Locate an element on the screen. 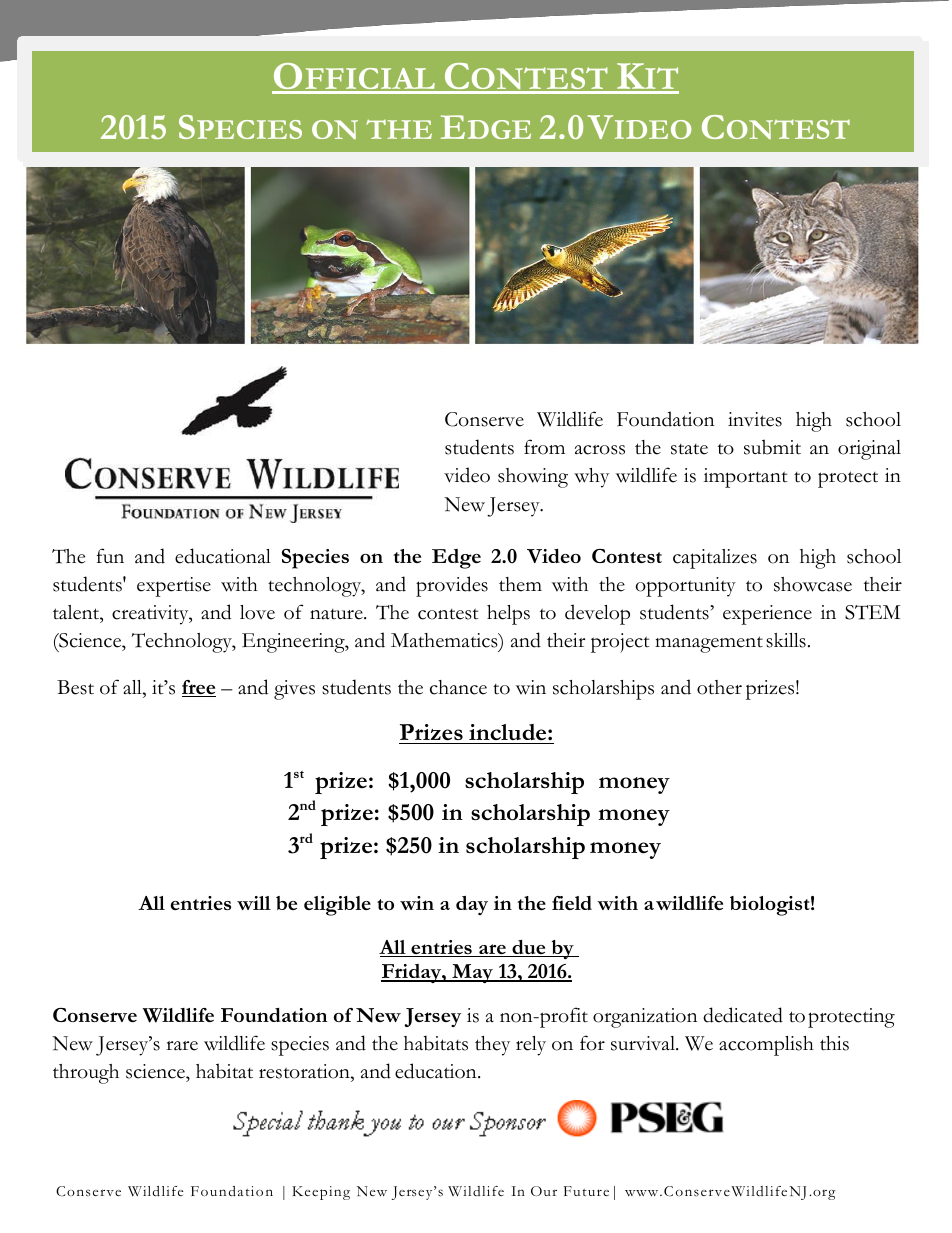  submit is located at coordinates (772, 447).
